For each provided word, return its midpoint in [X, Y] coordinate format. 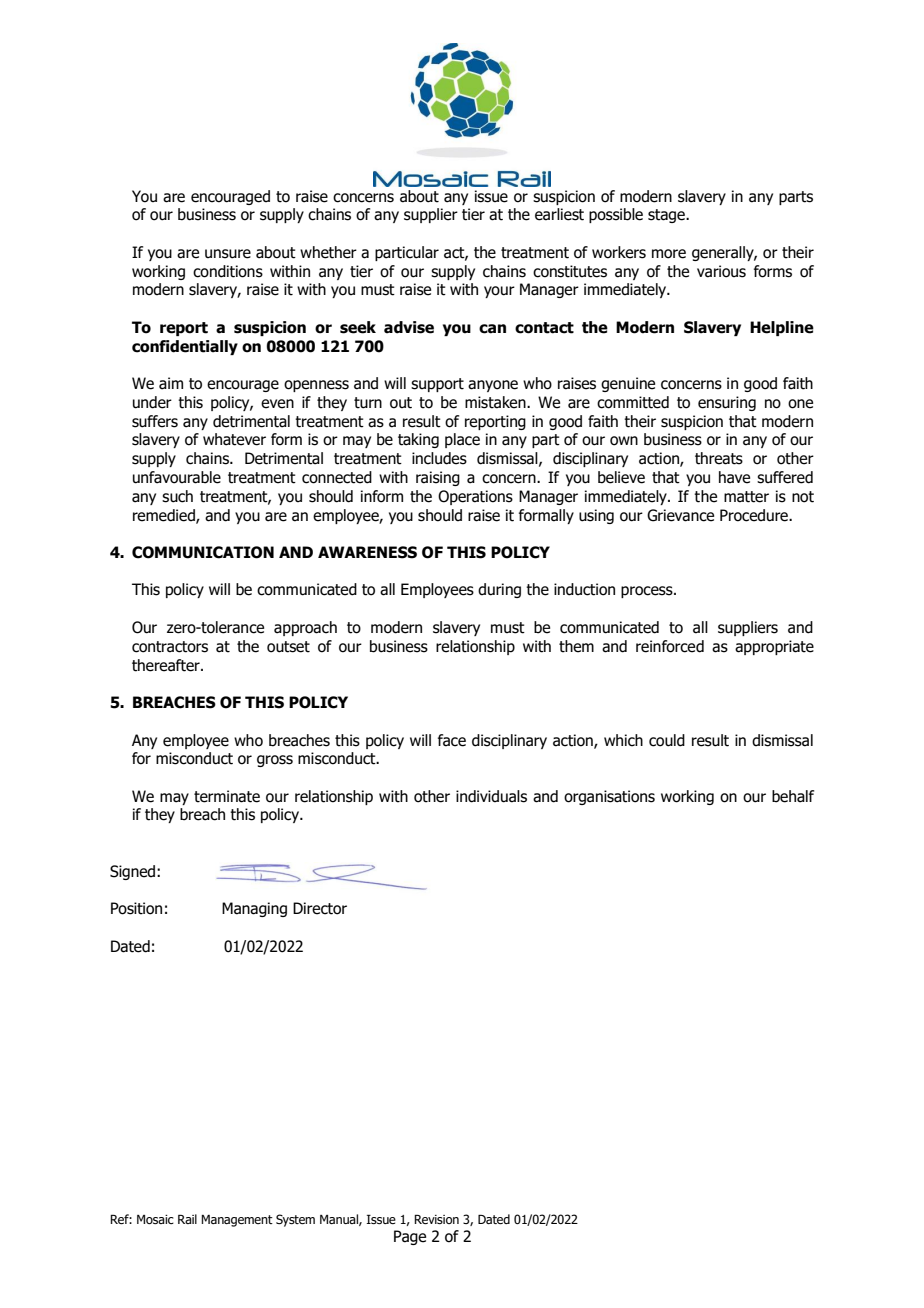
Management [237, 1221]
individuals [491, 796]
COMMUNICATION [203, 552]
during [499, 590]
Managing [254, 909]
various [721, 271]
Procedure [755, 515]
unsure [228, 254]
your [499, 292]
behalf [793, 796]
